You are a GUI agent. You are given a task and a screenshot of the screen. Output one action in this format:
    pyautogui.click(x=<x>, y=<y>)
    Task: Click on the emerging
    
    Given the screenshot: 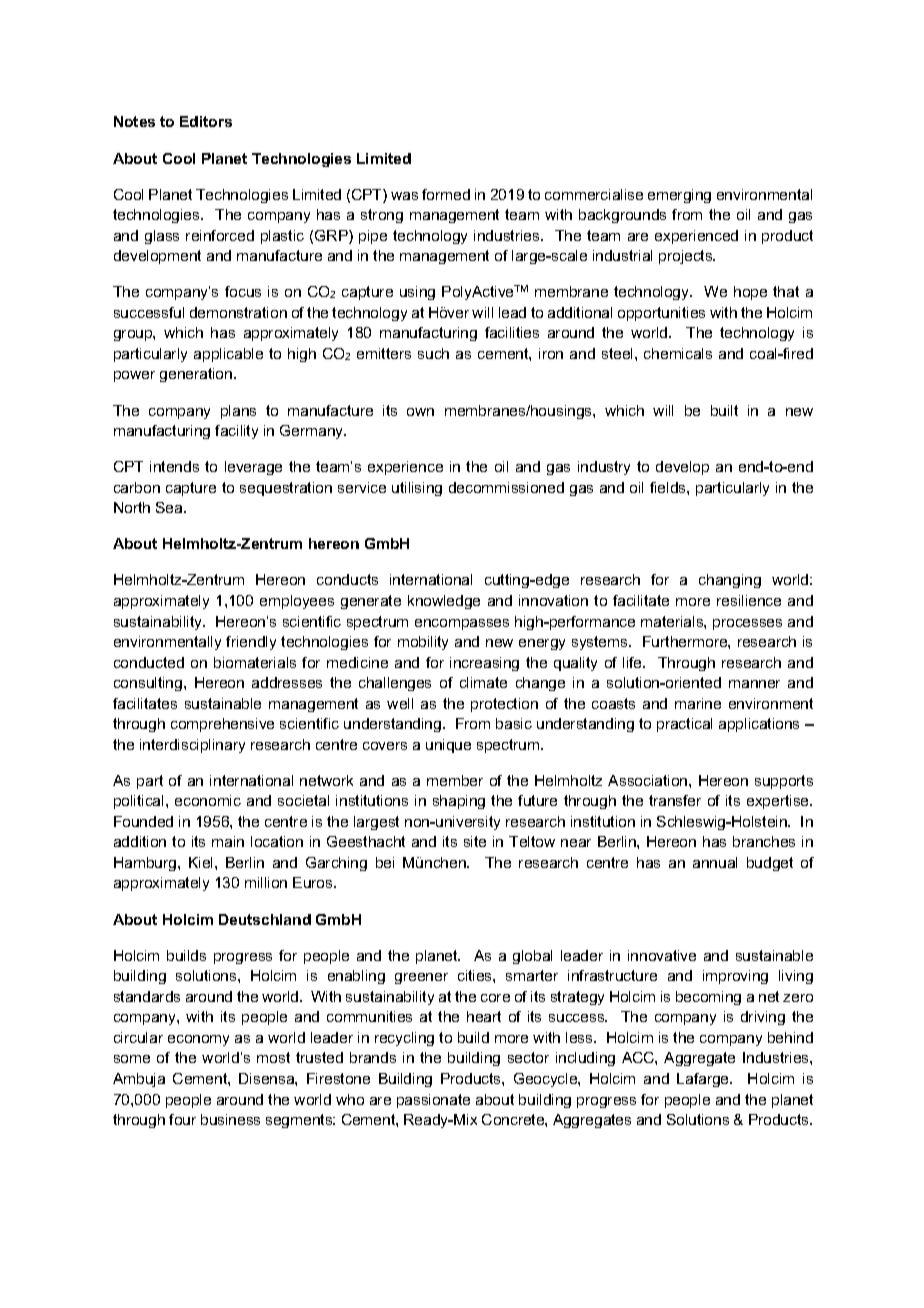 What is the action you would take?
    pyautogui.click(x=679, y=196)
